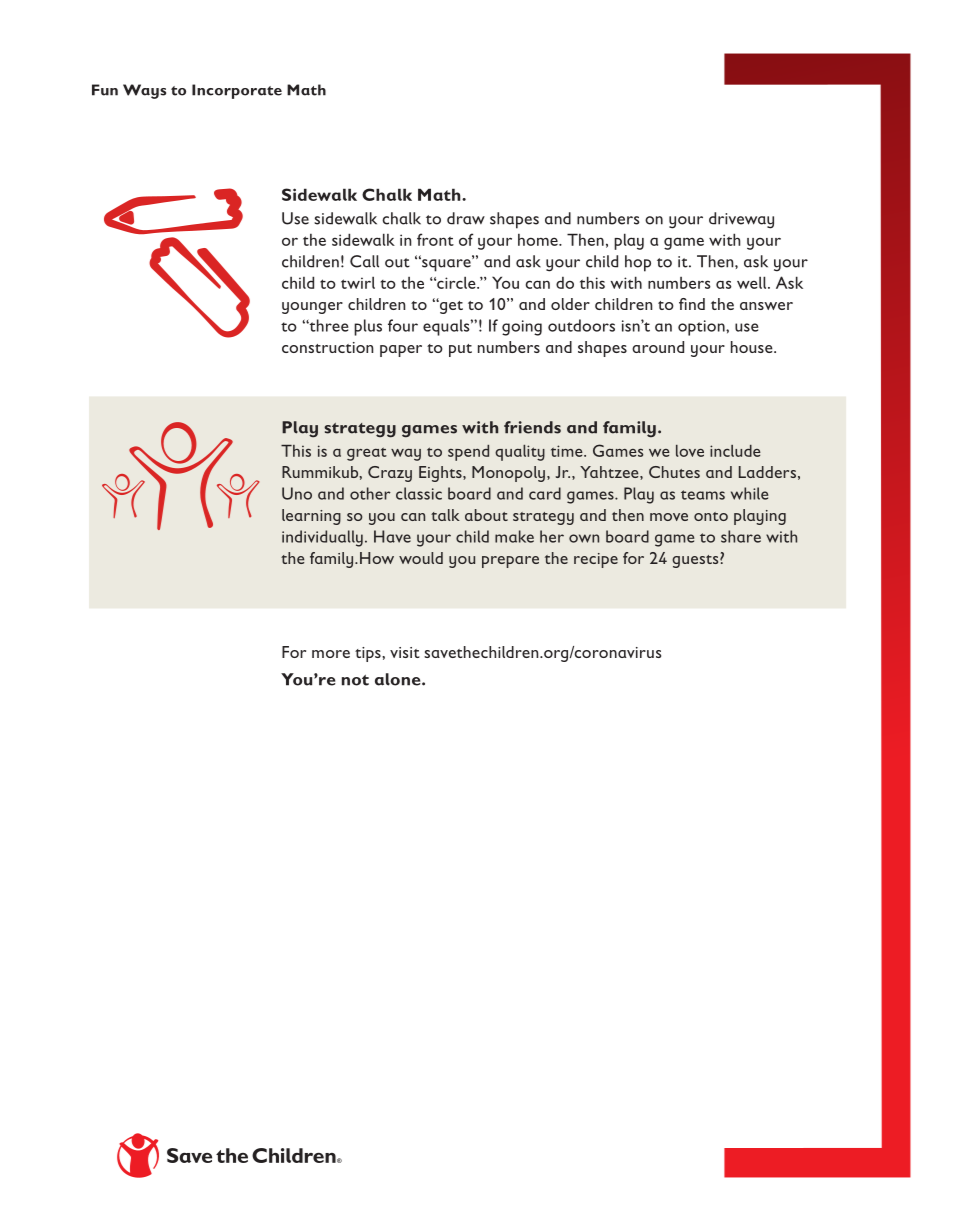 The width and height of the page is (964, 1232). Describe the element at coordinates (297, 493) in the page. I see `Uno` at that location.
